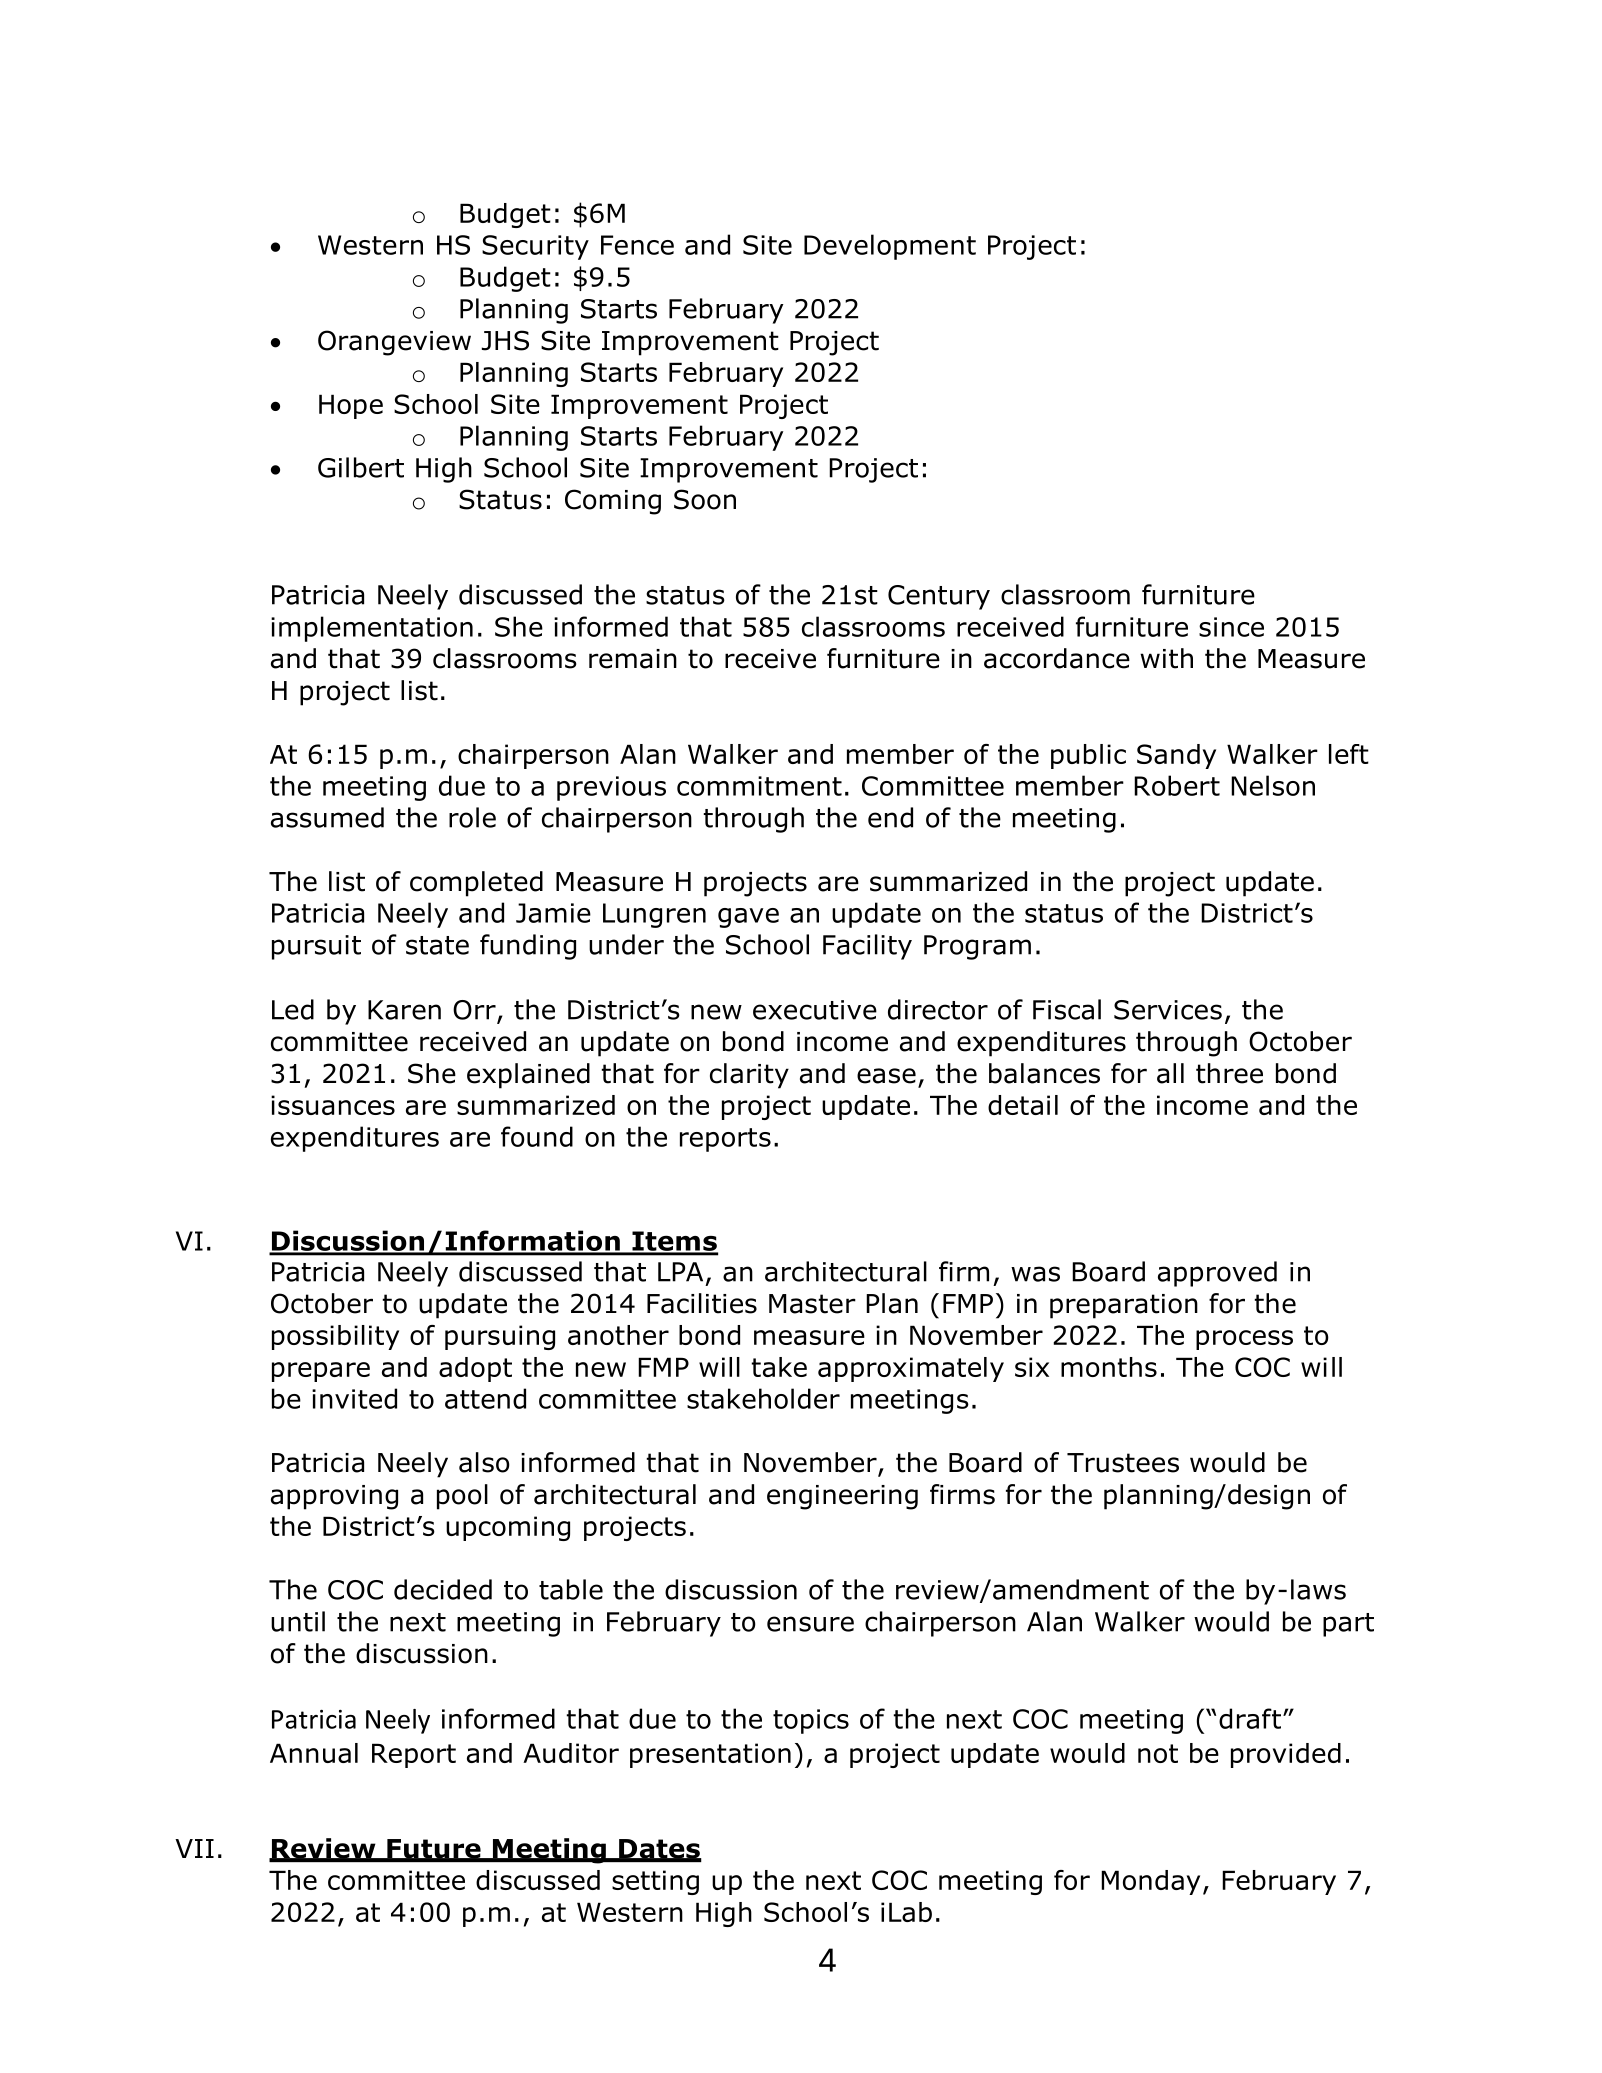 The image size is (1602, 2073). I want to click on since, so click(1231, 627).
